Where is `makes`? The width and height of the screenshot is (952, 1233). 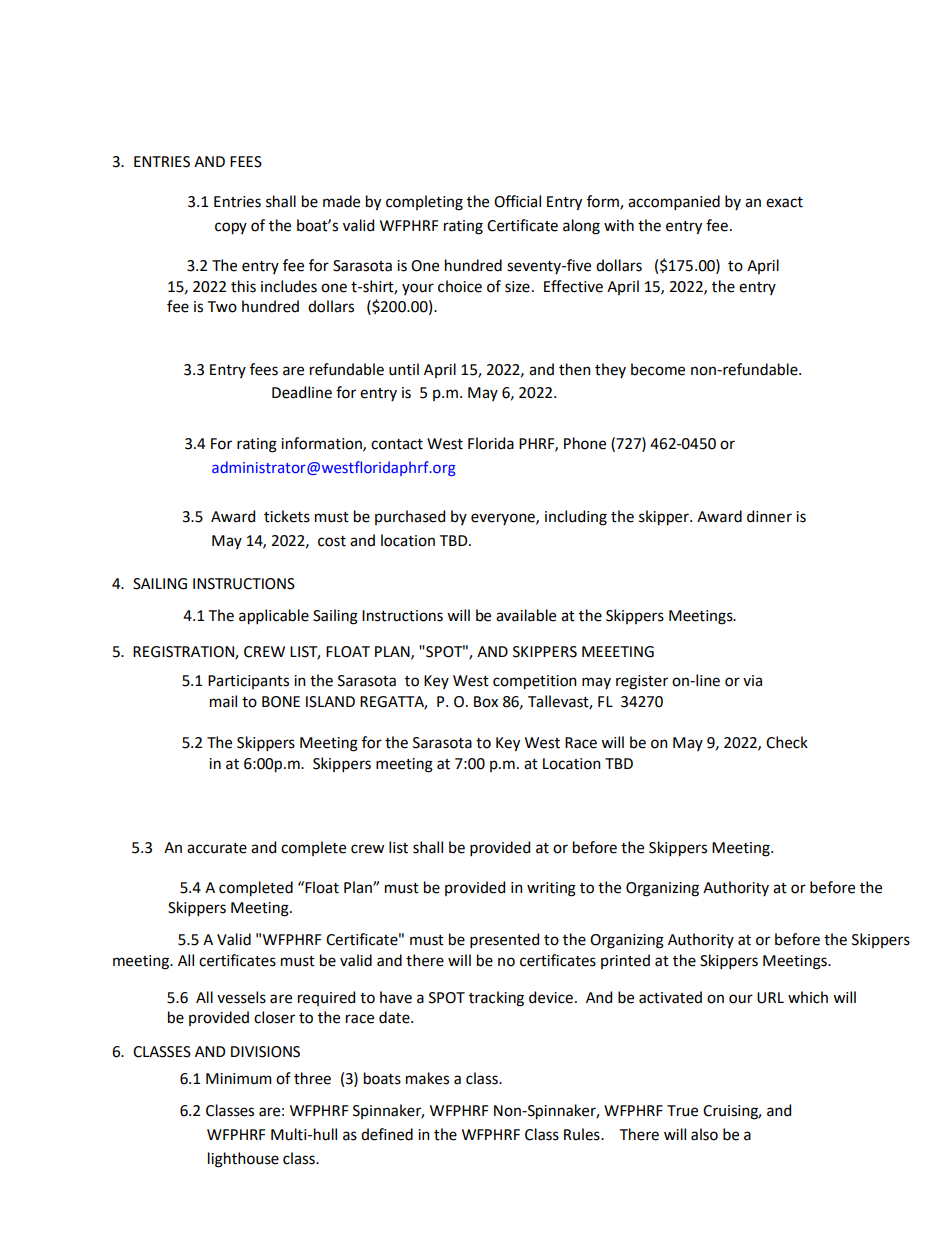
makes is located at coordinates (427, 1078).
